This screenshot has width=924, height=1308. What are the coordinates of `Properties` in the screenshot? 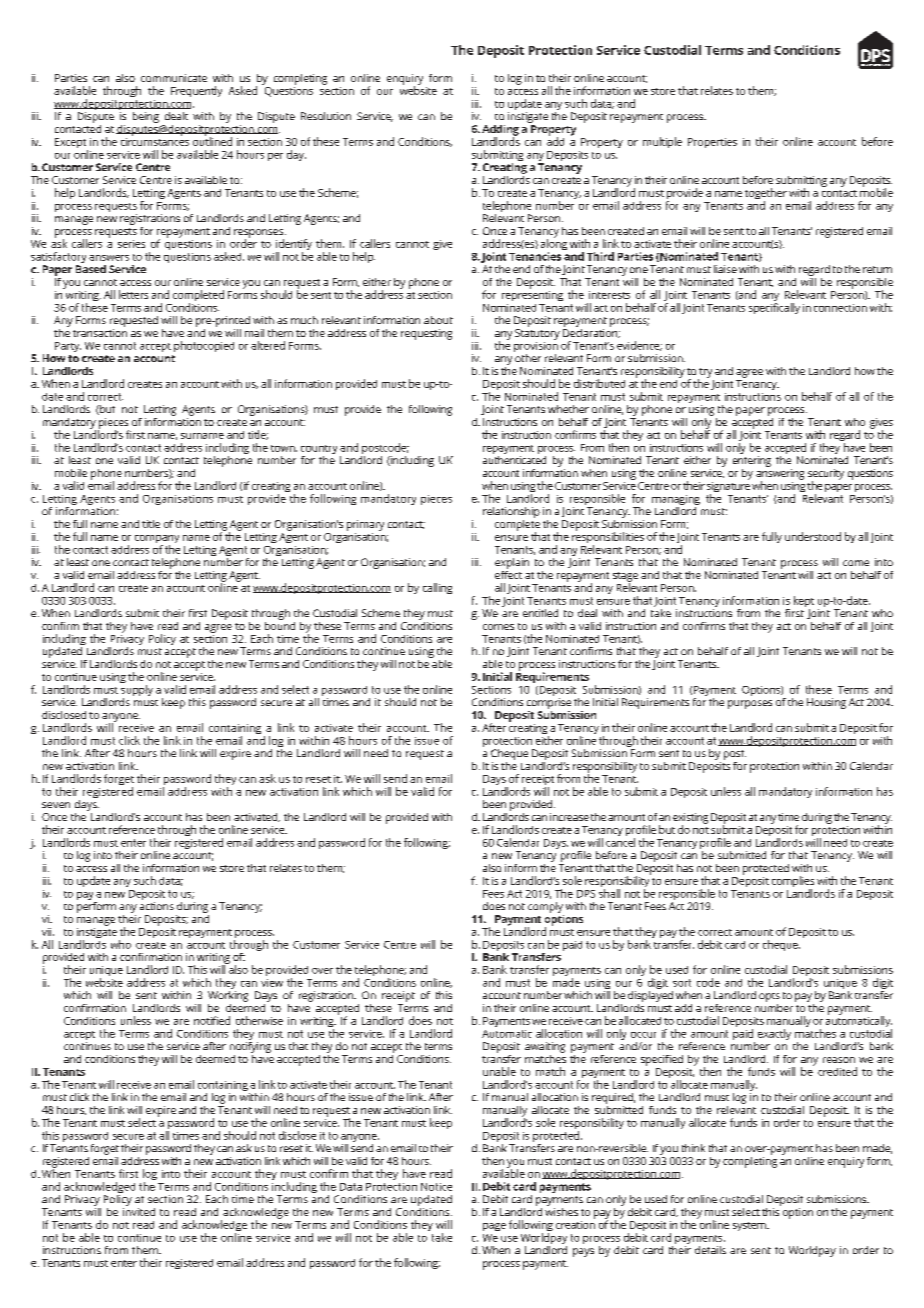 It's located at (712, 143).
